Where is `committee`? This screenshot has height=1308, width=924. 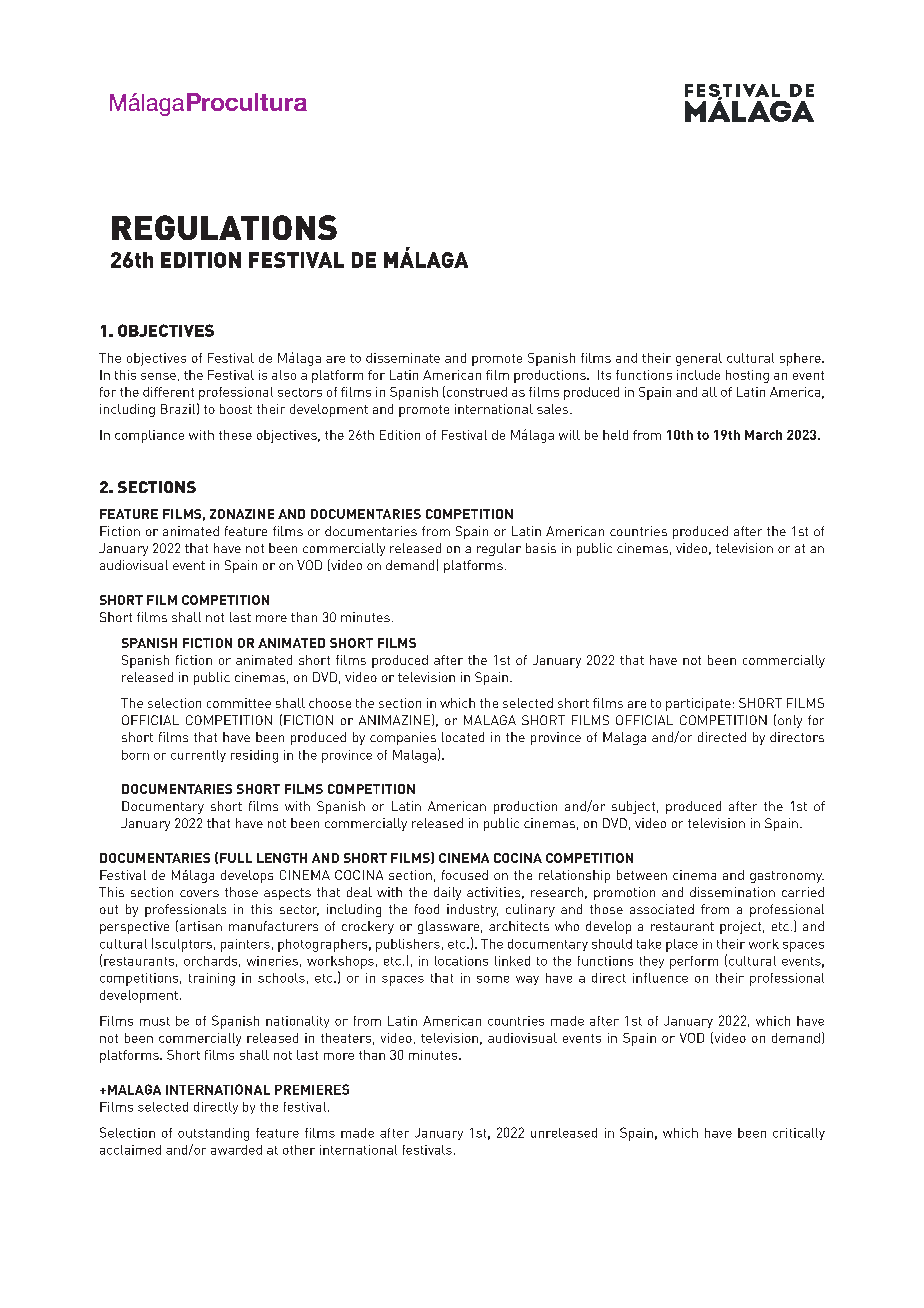
committee is located at coordinates (239, 703).
